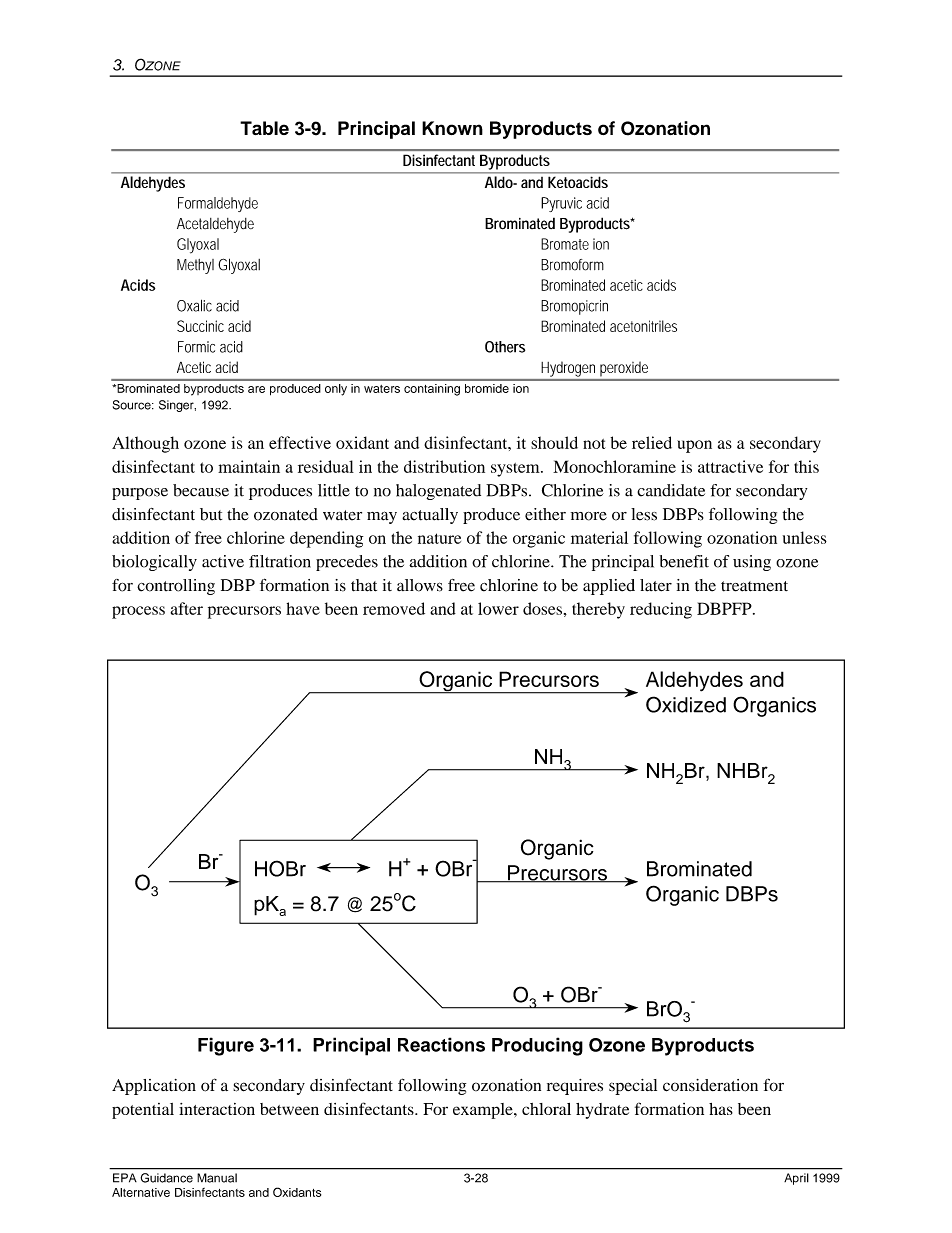 Image resolution: width=952 pixels, height=1233 pixels. I want to click on controlling, so click(176, 587).
